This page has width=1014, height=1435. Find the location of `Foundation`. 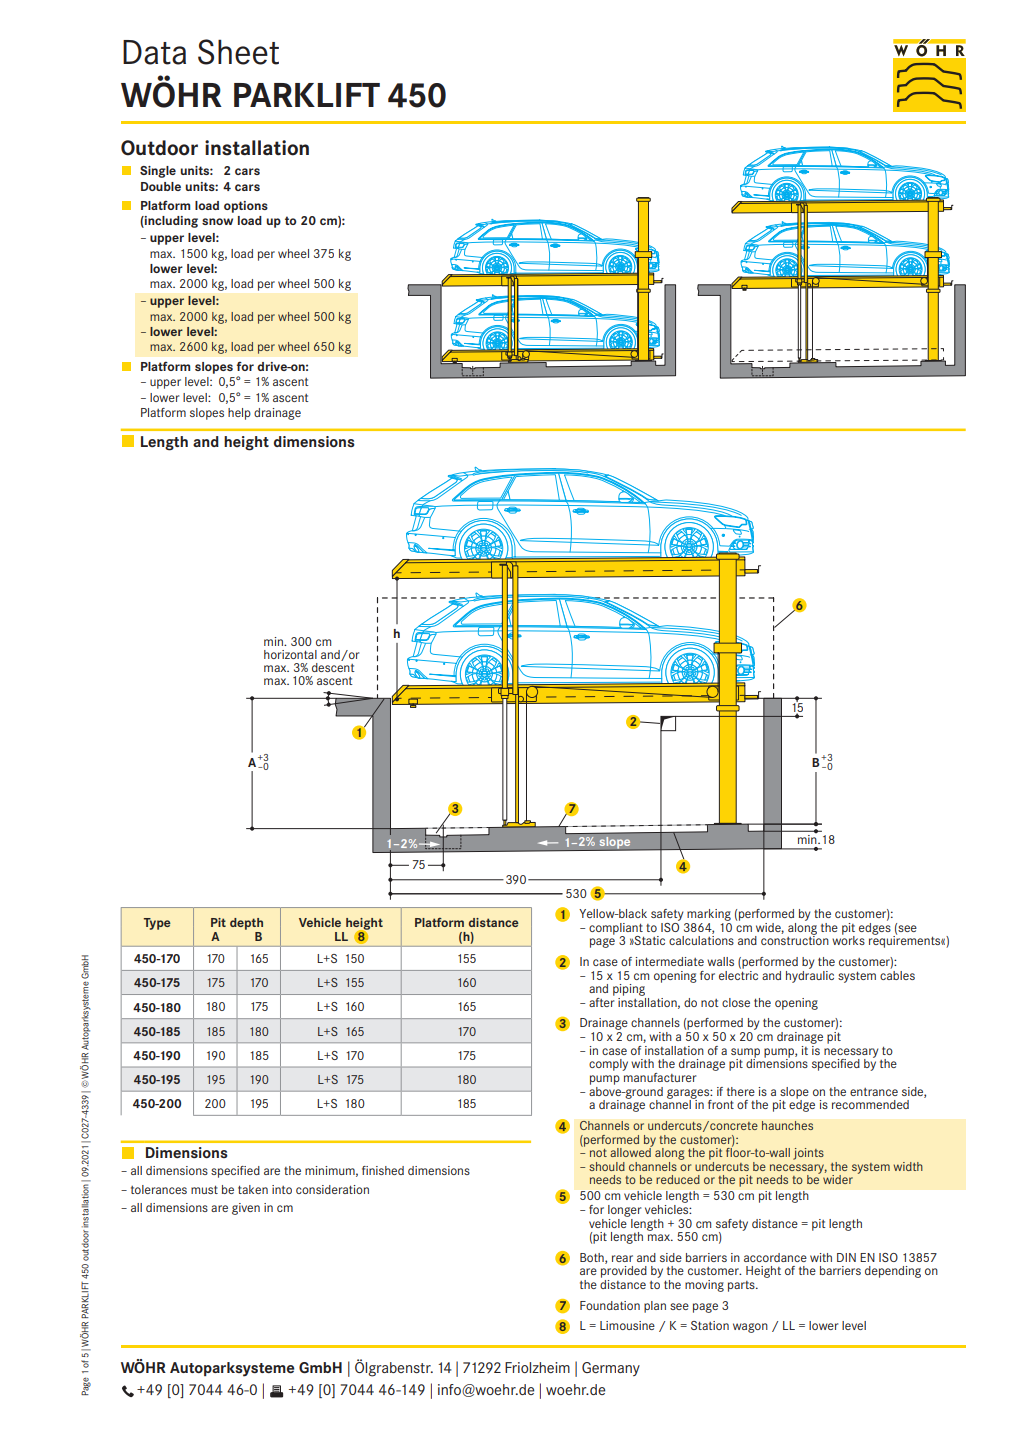

Foundation is located at coordinates (610, 1305).
